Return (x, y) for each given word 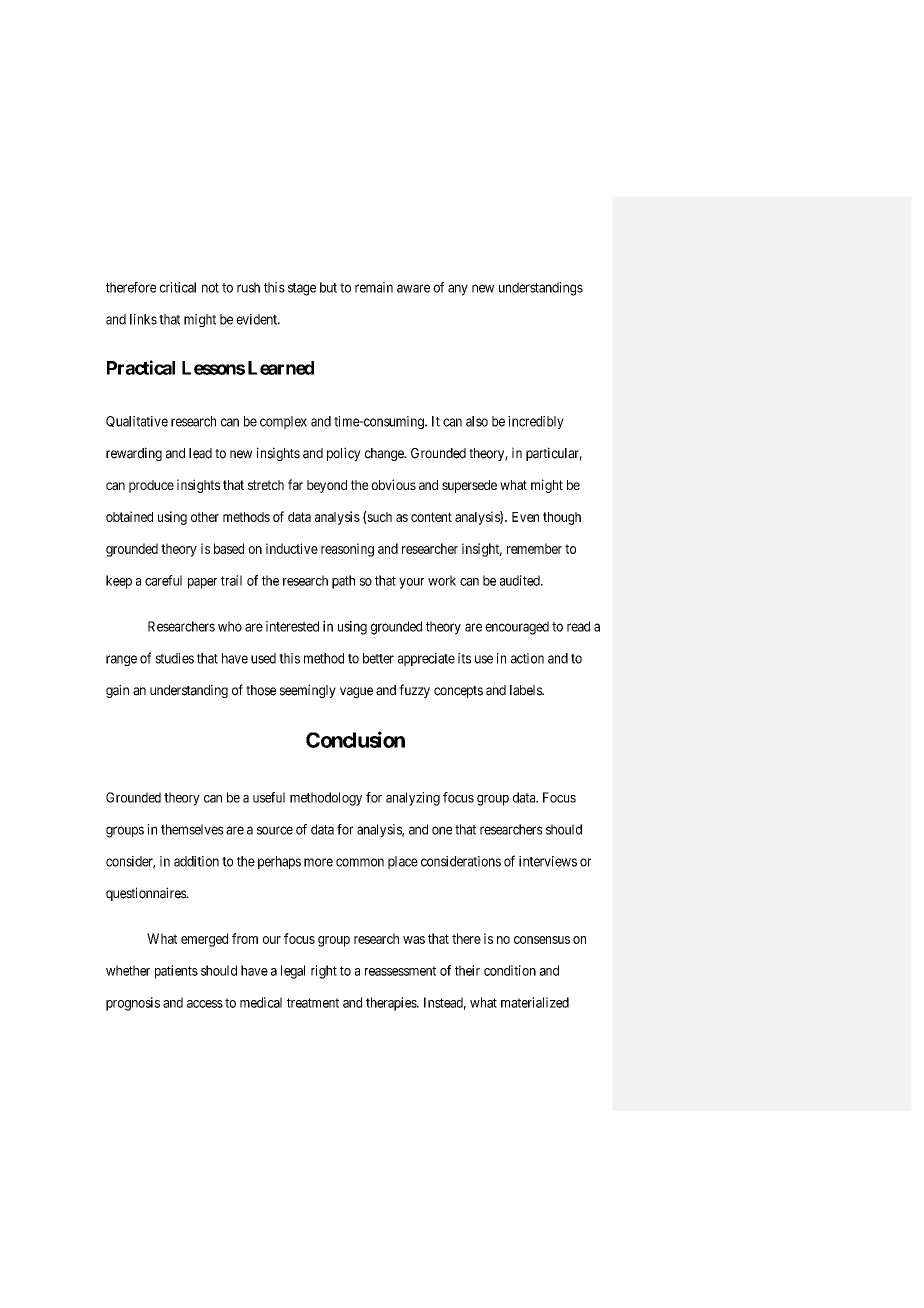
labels (526, 690)
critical (178, 287)
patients (176, 972)
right (324, 972)
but (328, 287)
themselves (192, 829)
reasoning (347, 550)
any (458, 290)
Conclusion (355, 739)
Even (525, 517)
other (205, 517)
